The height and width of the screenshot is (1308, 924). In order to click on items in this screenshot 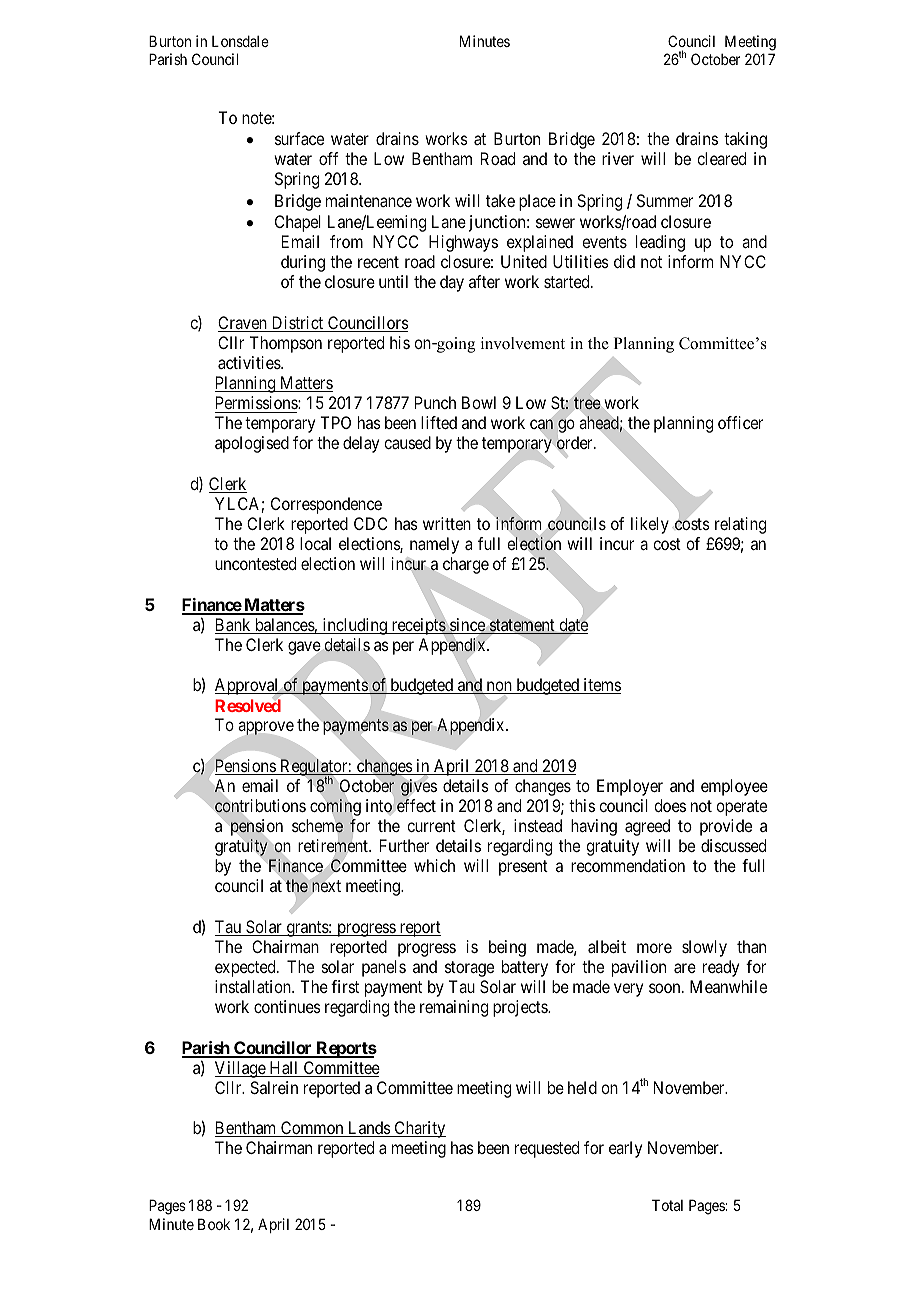, I will do `click(601, 686)`.
